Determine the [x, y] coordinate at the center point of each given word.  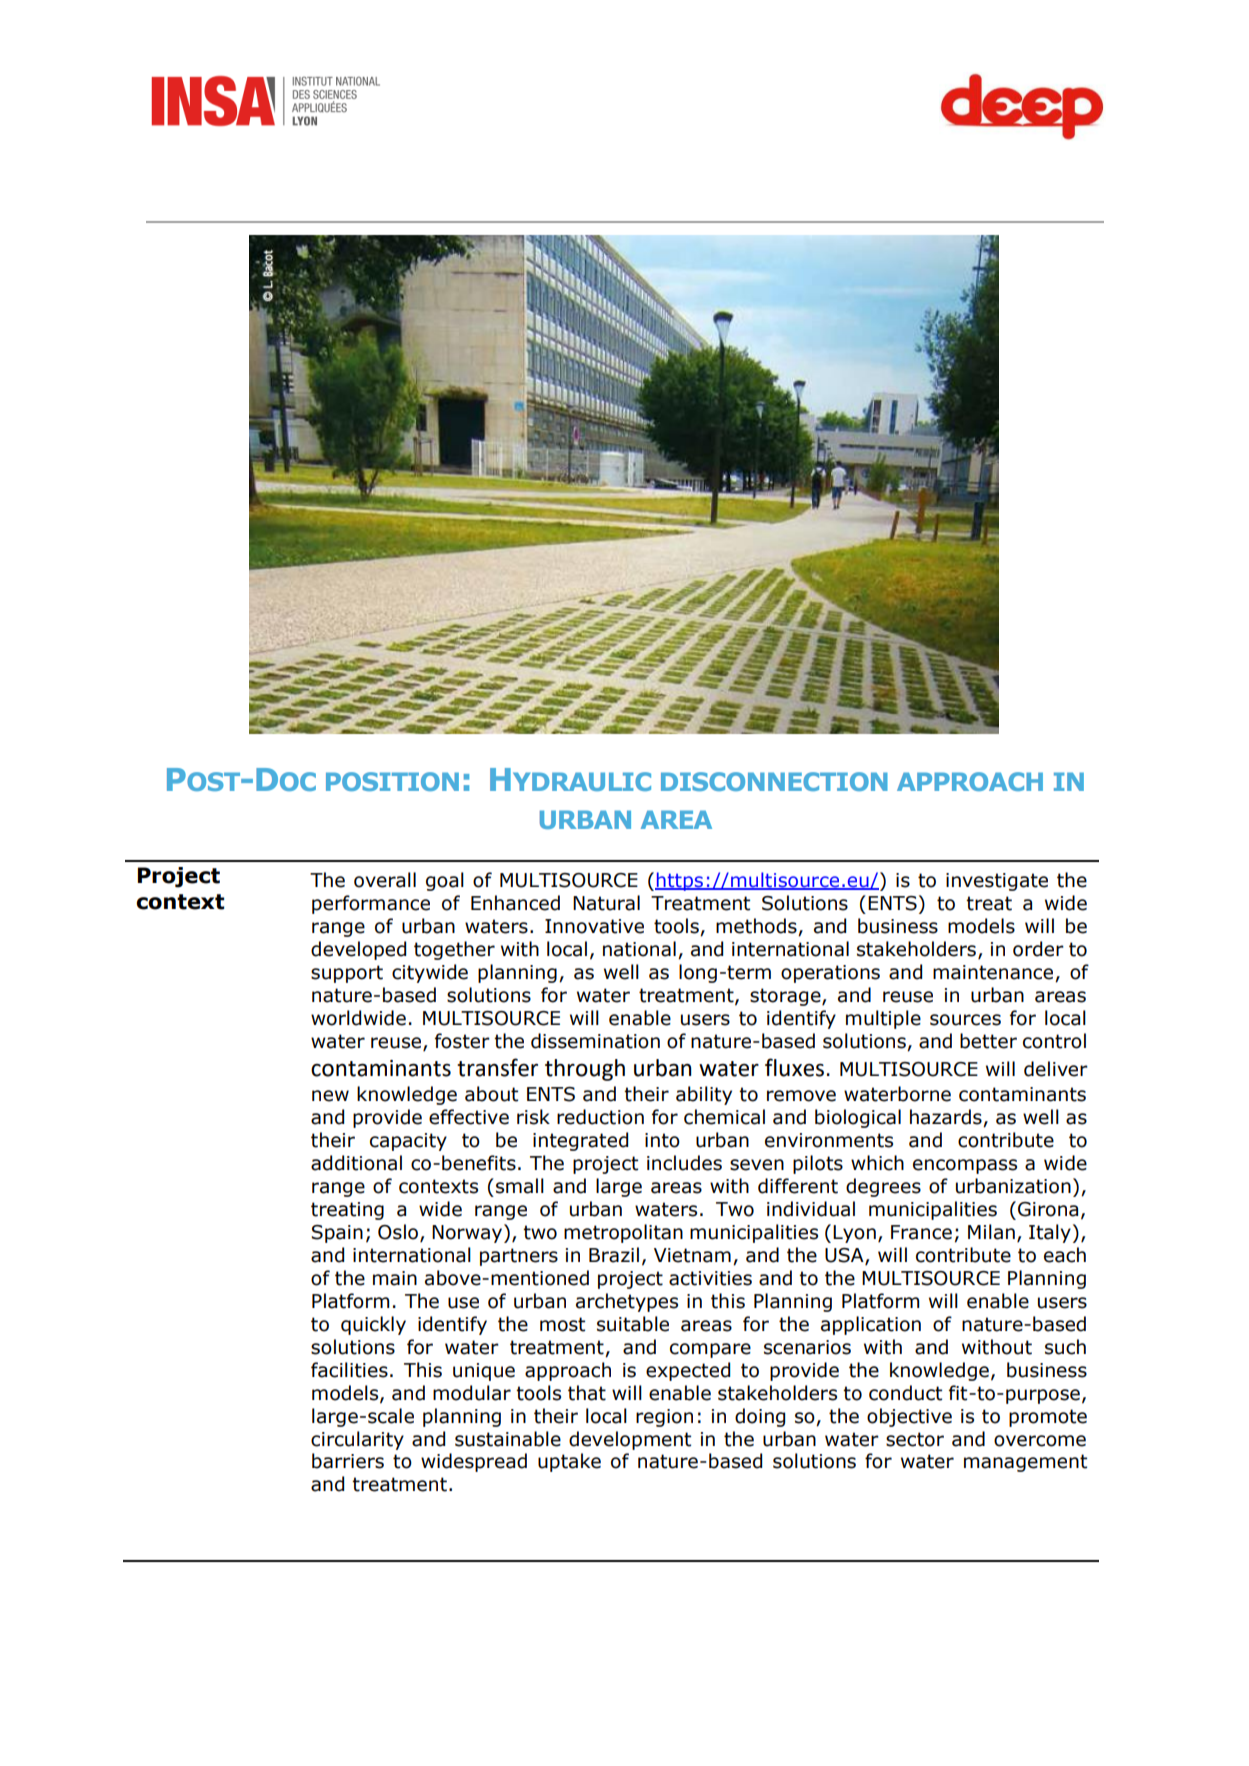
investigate [997, 882]
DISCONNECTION [774, 781]
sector [915, 1439]
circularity [357, 1440]
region [664, 1418]
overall [385, 880]
